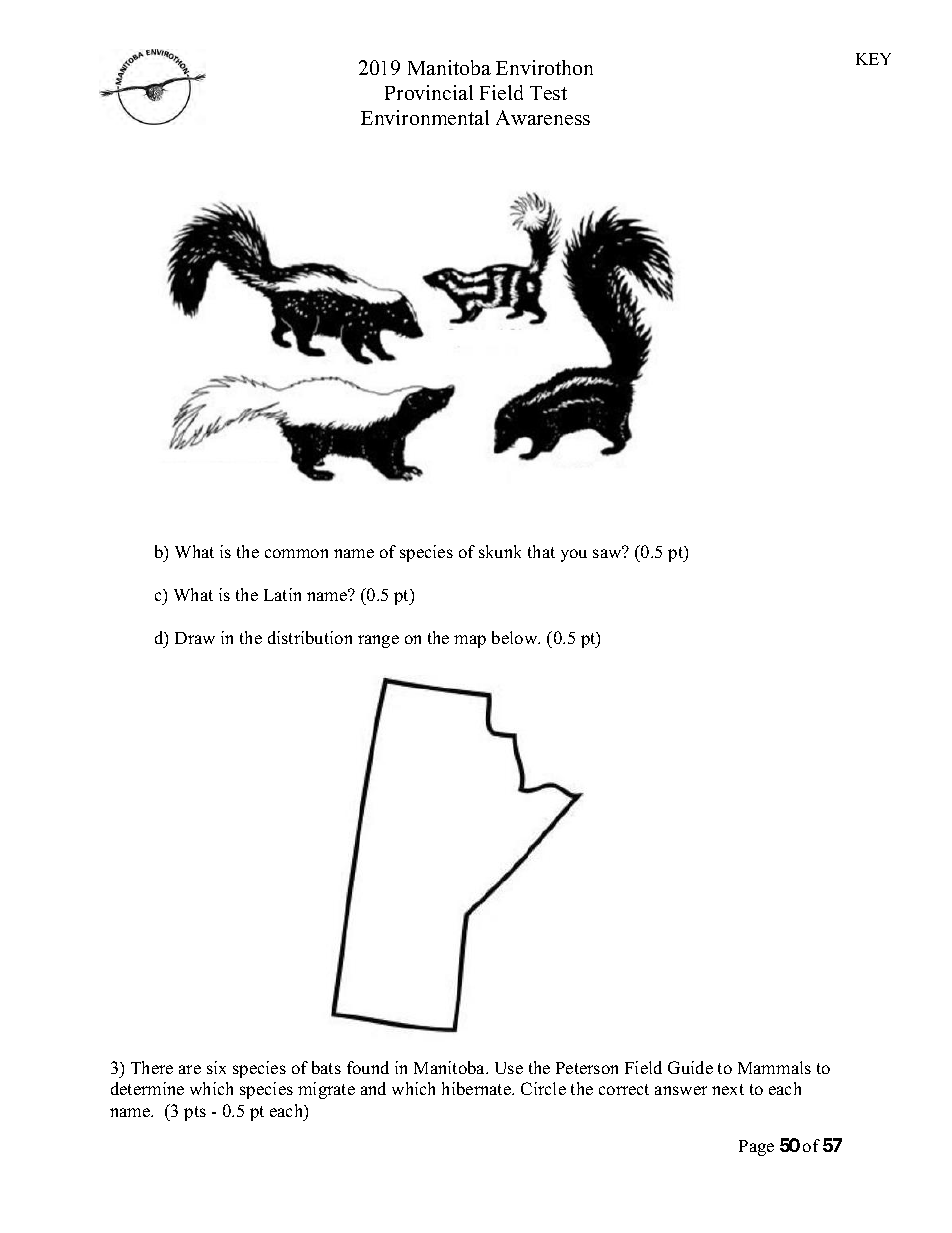 This screenshot has width=952, height=1233. I want to click on common, so click(296, 553).
